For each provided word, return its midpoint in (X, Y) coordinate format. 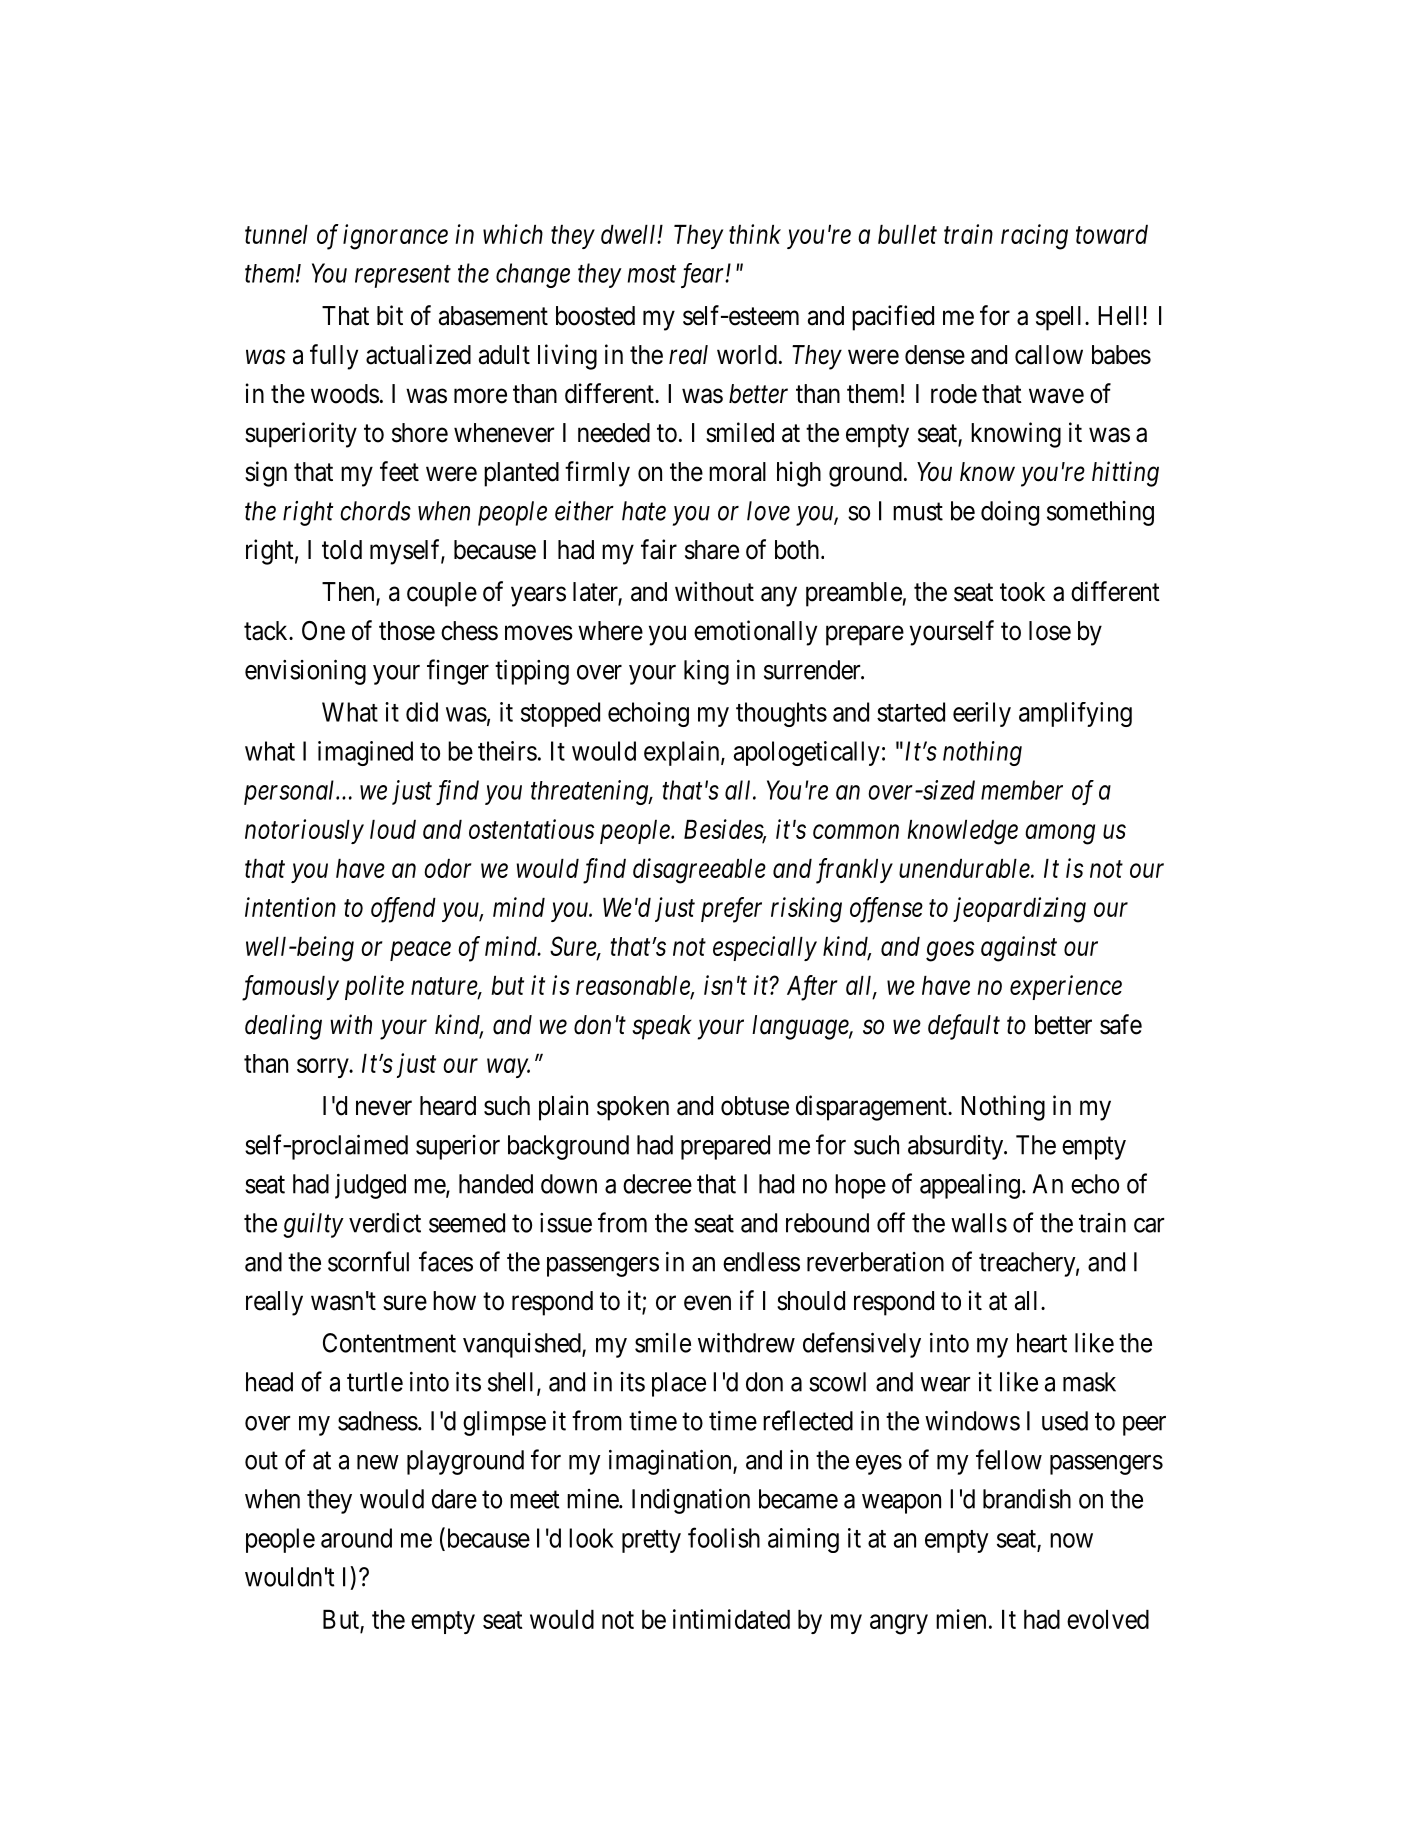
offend (403, 910)
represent (403, 277)
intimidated (731, 1619)
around (356, 1538)
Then (349, 593)
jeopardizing (1019, 910)
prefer (731, 910)
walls (979, 1223)
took (1022, 592)
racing (1034, 237)
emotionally (755, 633)
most (652, 274)
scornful (368, 1261)
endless (761, 1262)
